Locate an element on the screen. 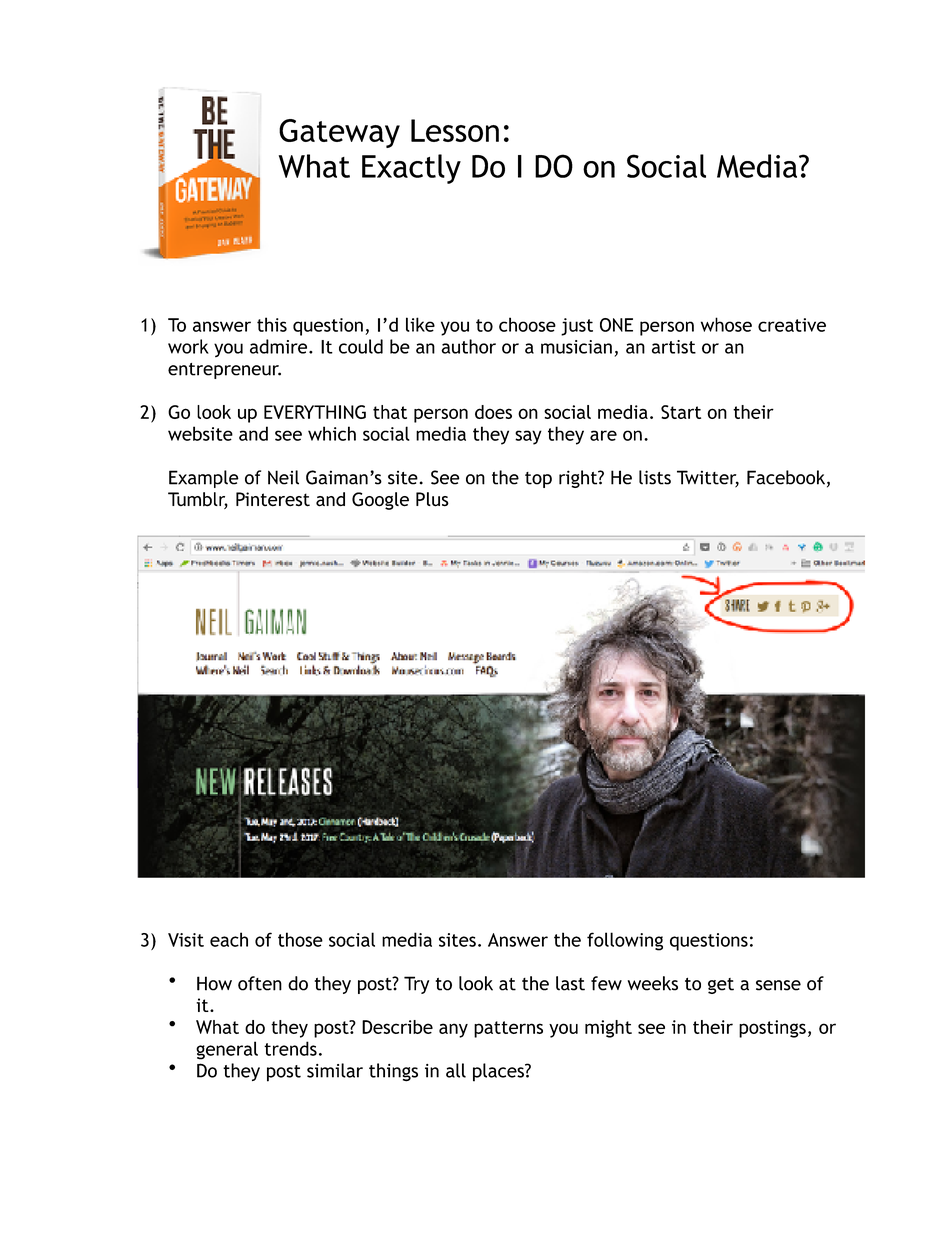  Plus is located at coordinates (432, 499).
